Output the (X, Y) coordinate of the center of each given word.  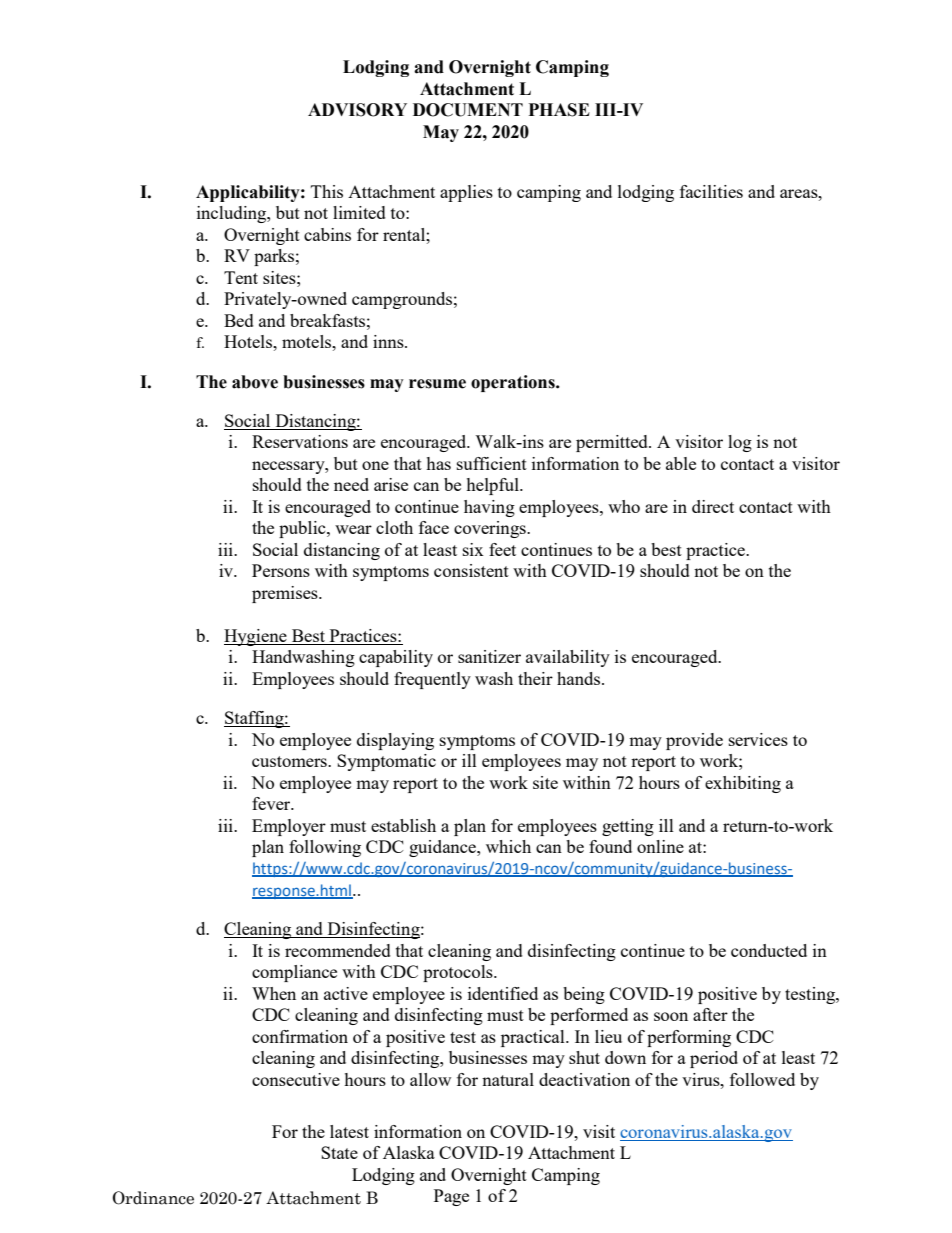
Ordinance (153, 1198)
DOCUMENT (468, 110)
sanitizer (489, 656)
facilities (711, 191)
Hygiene (256, 637)
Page (451, 1197)
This (327, 191)
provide (694, 741)
